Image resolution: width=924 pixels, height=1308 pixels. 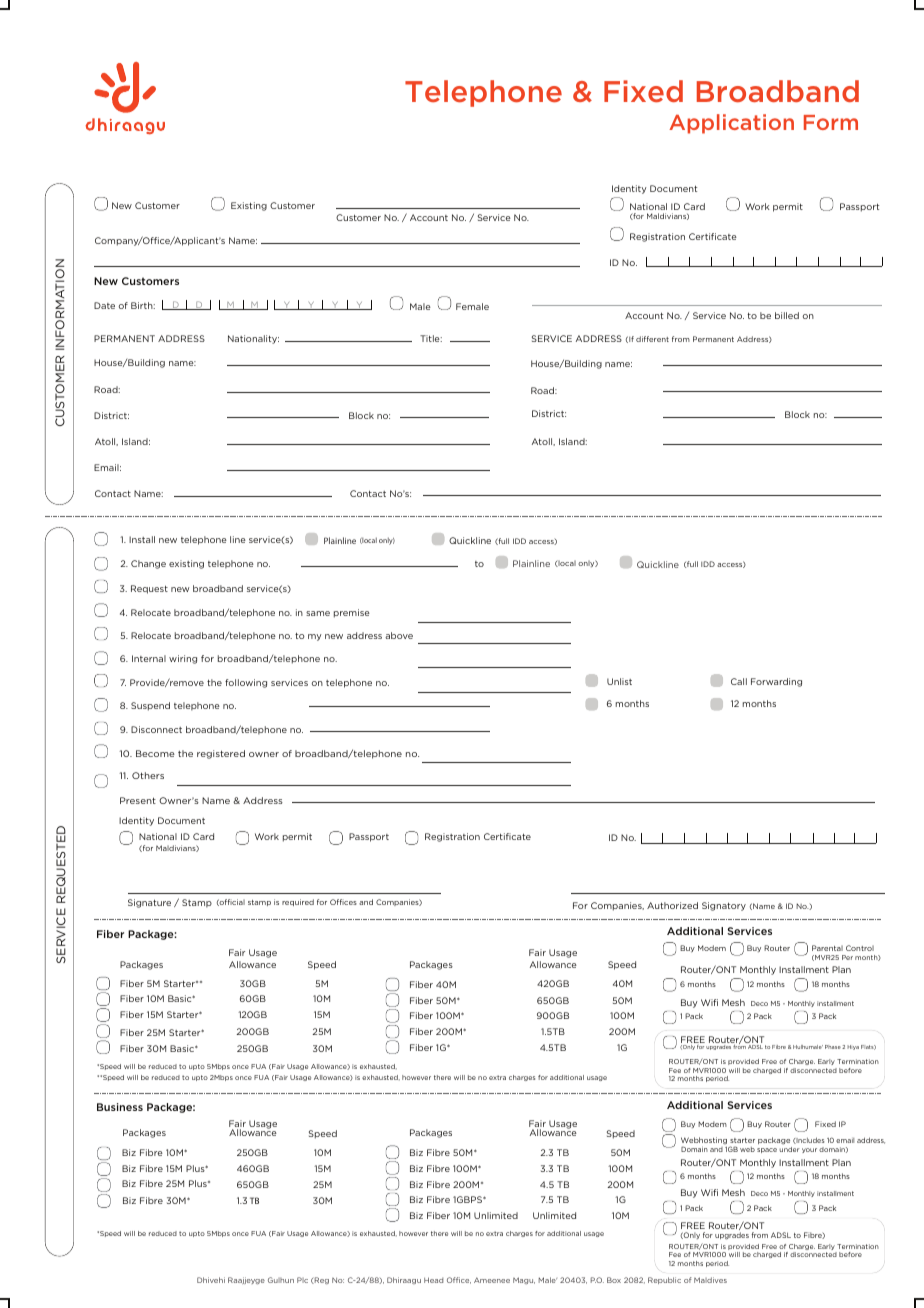 I want to click on different, so click(x=652, y=339).
